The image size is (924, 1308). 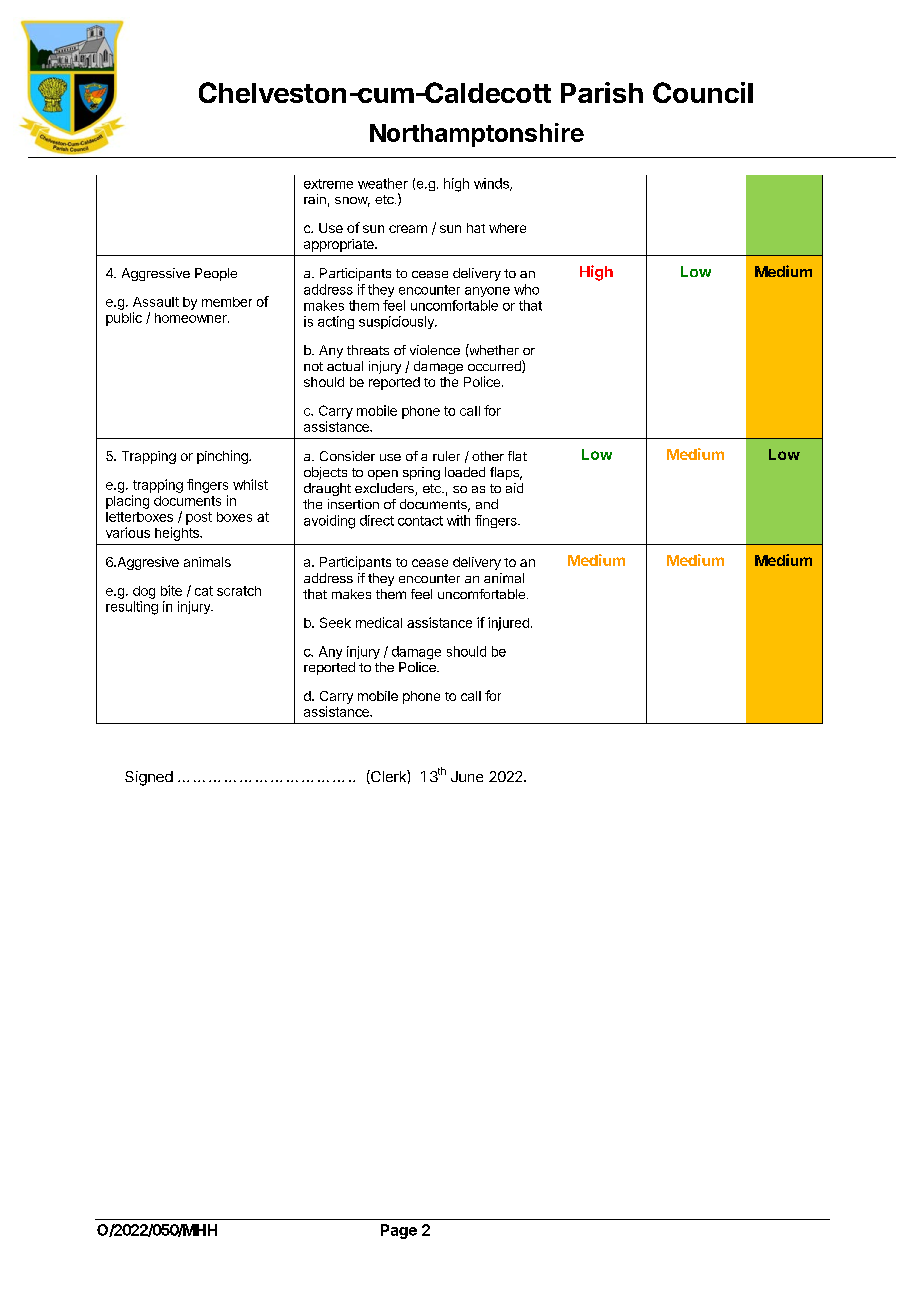 What do you see at coordinates (526, 289) in the image?
I see `who` at bounding box center [526, 289].
